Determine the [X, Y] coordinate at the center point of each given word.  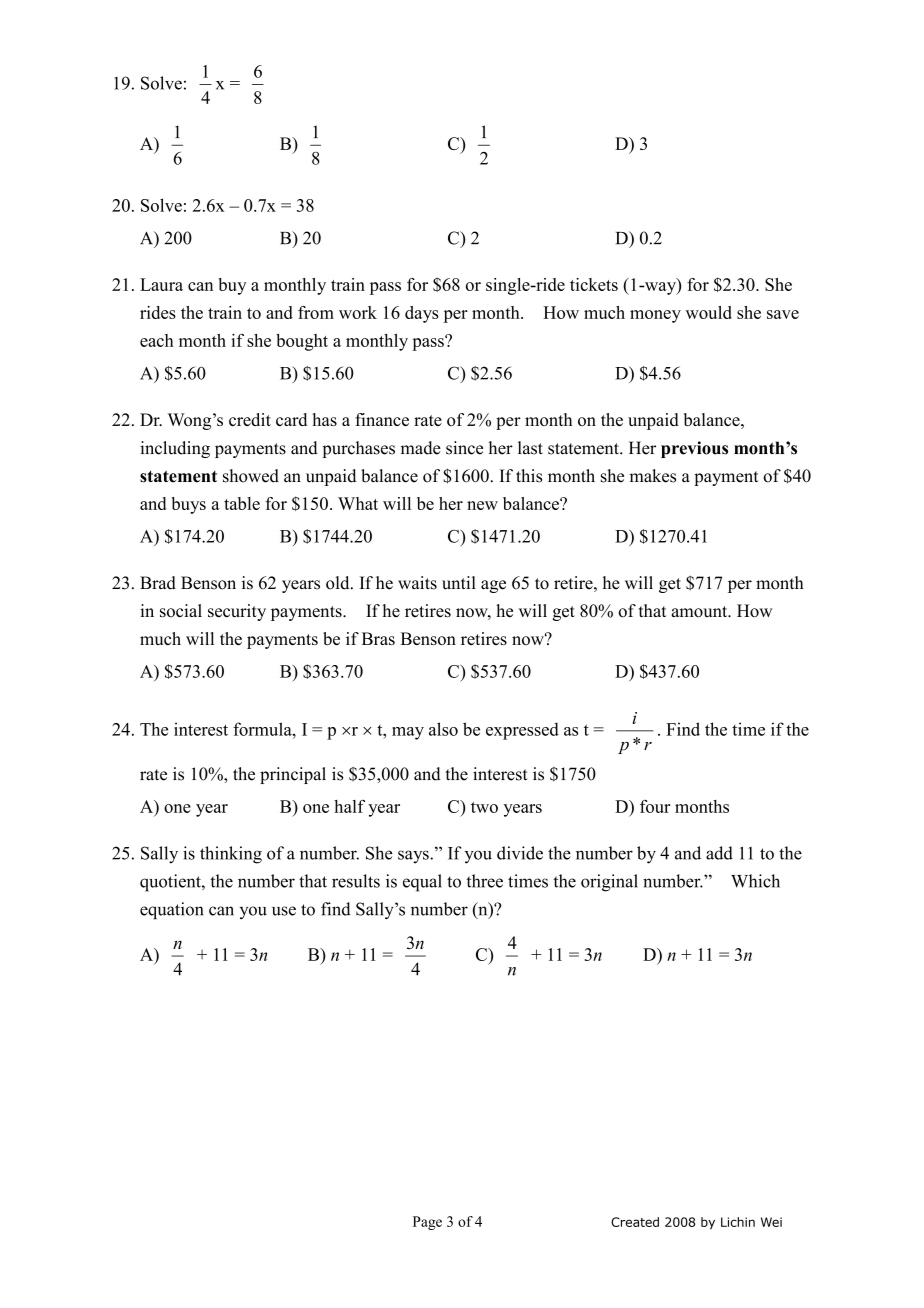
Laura [161, 284]
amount [701, 612]
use [284, 911]
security [237, 612]
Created [635, 1222]
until [459, 583]
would [709, 312]
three [484, 881]
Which [755, 881]
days [422, 314]
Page [427, 1223]
